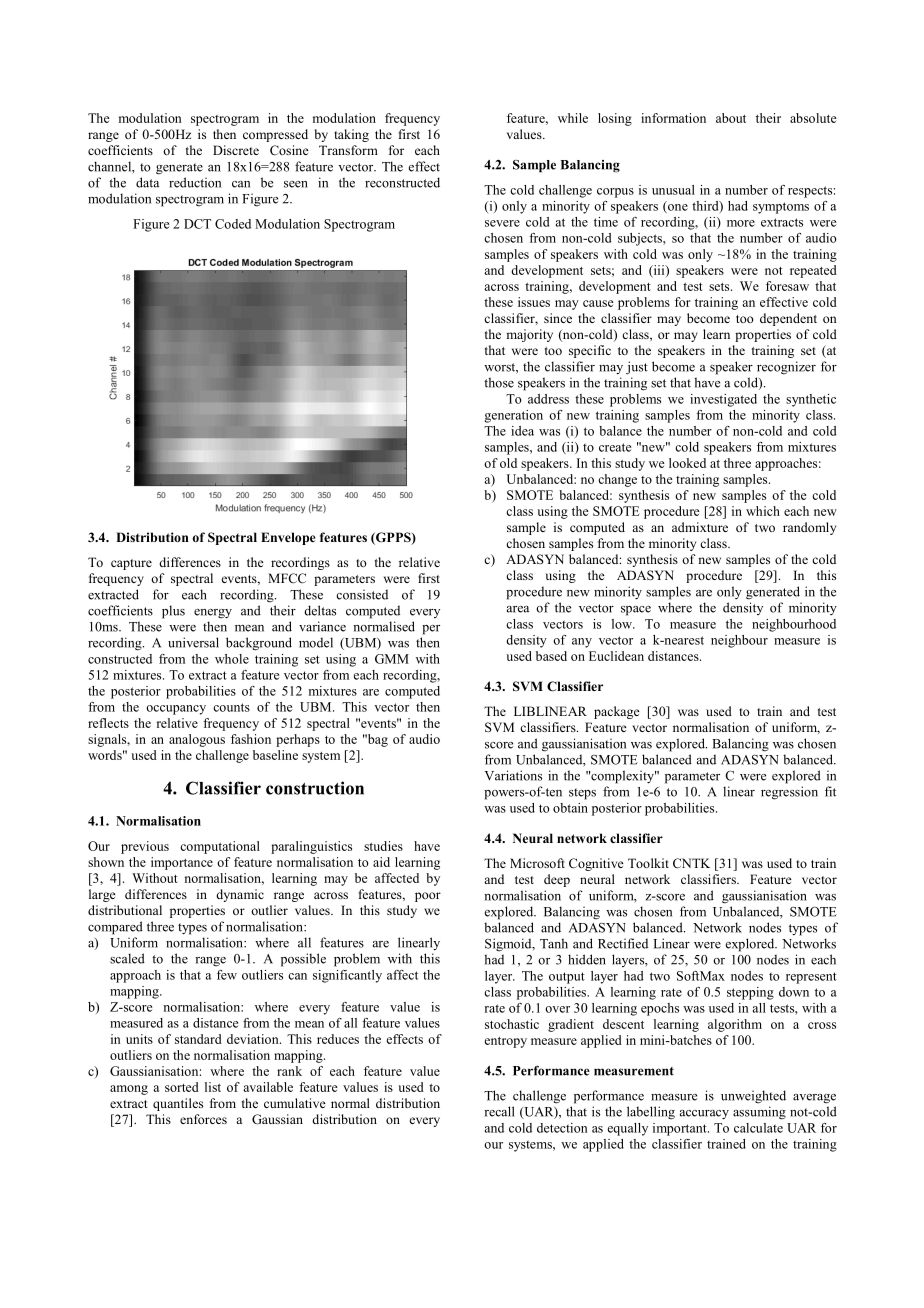 The height and width of the screenshot is (1308, 924). What do you see at coordinates (502, 223) in the screenshot?
I see `severe` at bounding box center [502, 223].
